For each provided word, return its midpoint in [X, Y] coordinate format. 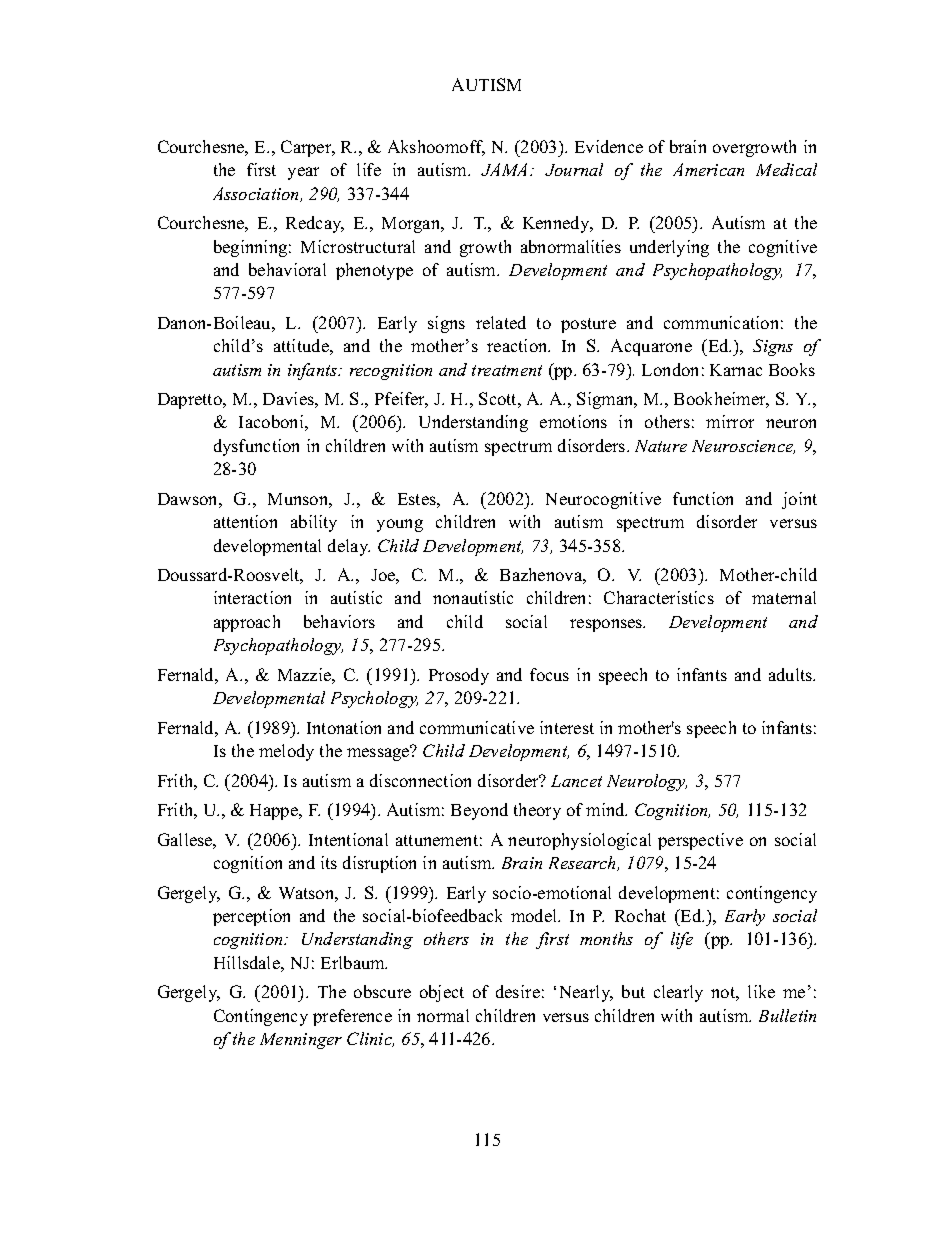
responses [607, 625]
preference [352, 1017]
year [303, 173]
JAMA [504, 169]
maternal [784, 597]
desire [518, 991]
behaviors [339, 621]
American [708, 169]
